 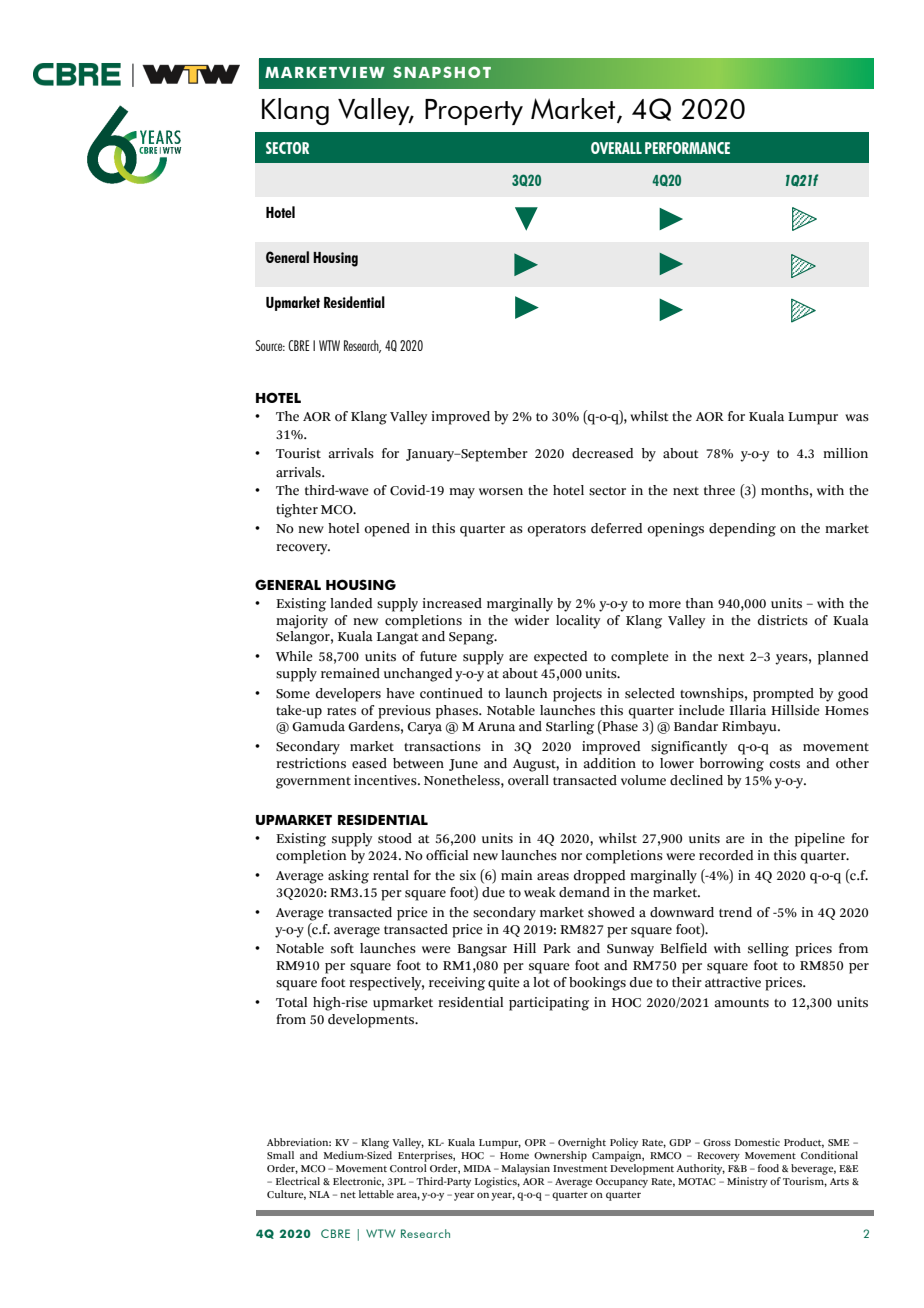 I want to click on PERFORMANCE, so click(x=687, y=148).
